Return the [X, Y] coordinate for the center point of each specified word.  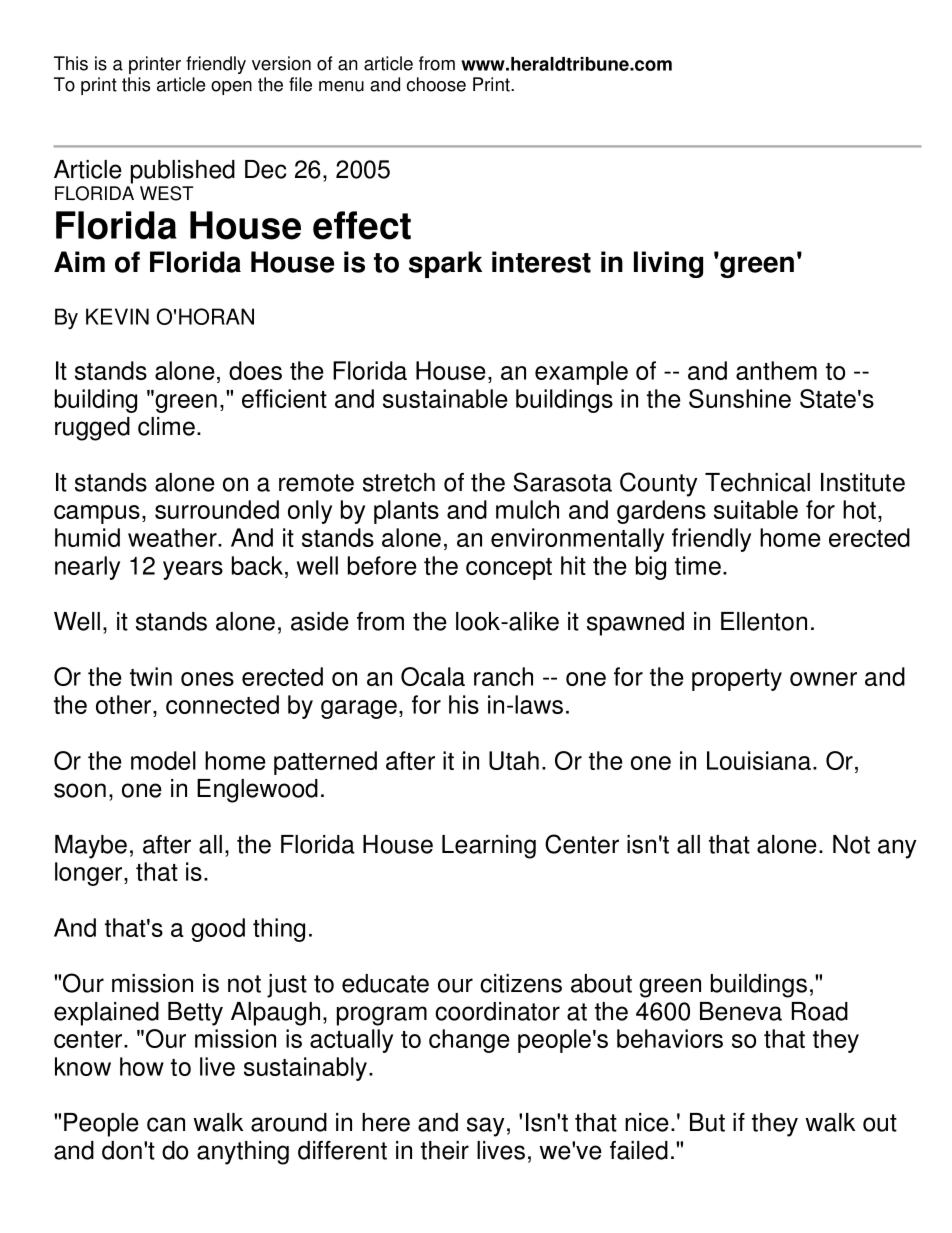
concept [509, 569]
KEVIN [117, 316]
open [231, 88]
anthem [776, 370]
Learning [489, 847]
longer [90, 874]
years [193, 570]
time [698, 565]
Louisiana [760, 760]
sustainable [445, 398]
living [668, 264]
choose [436, 84]
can [166, 1124]
